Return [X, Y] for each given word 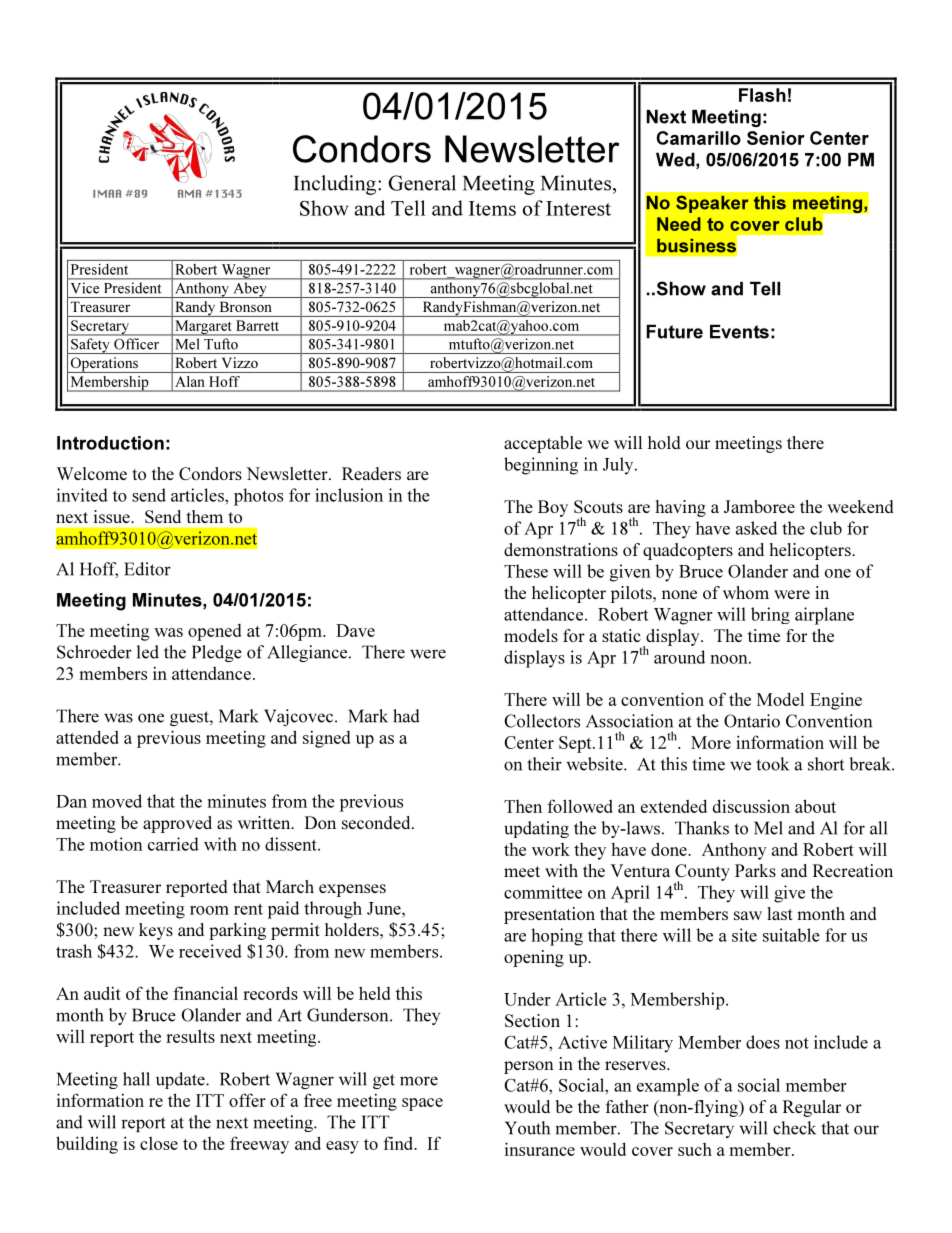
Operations [104, 365]
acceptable [543, 444]
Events [739, 331]
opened [214, 632]
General [422, 183]
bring [770, 615]
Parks [755, 870]
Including [336, 185]
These [526, 571]
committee [543, 892]
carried [173, 844]
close [159, 1143]
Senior [776, 138]
